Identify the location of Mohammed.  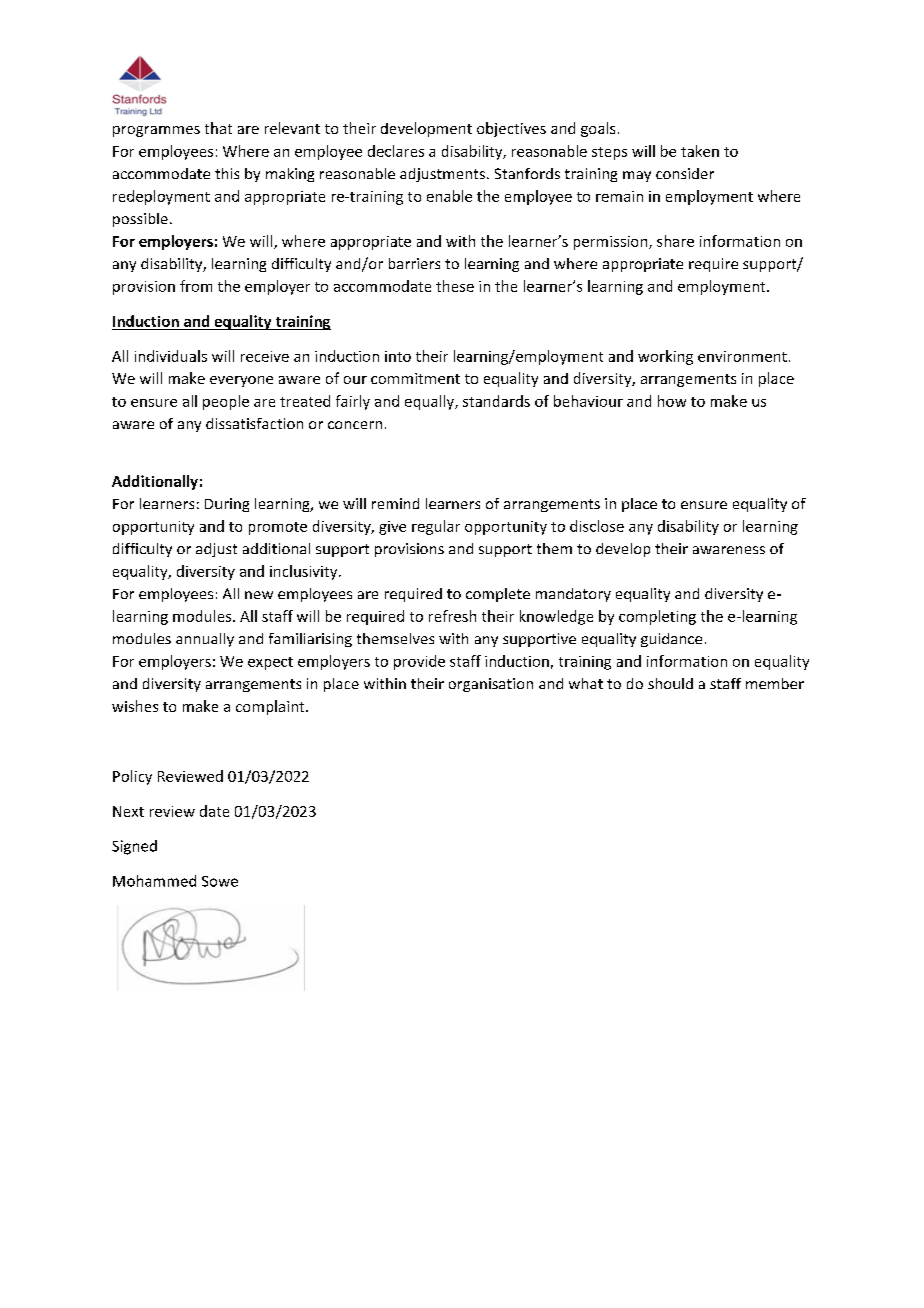
(154, 881).
